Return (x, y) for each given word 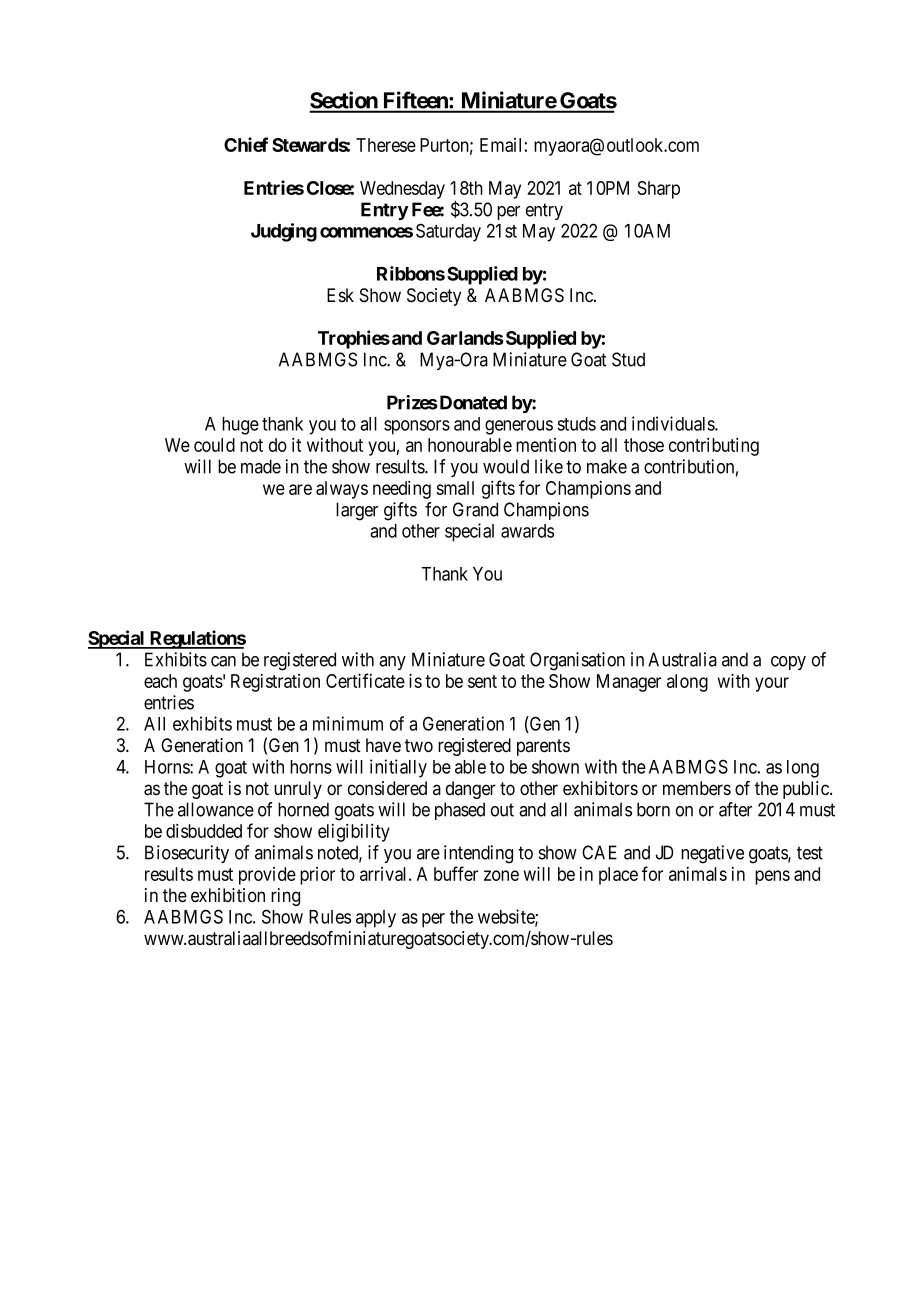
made (261, 466)
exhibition (228, 895)
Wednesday (402, 190)
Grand (475, 509)
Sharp (658, 190)
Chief (246, 144)
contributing (714, 447)
